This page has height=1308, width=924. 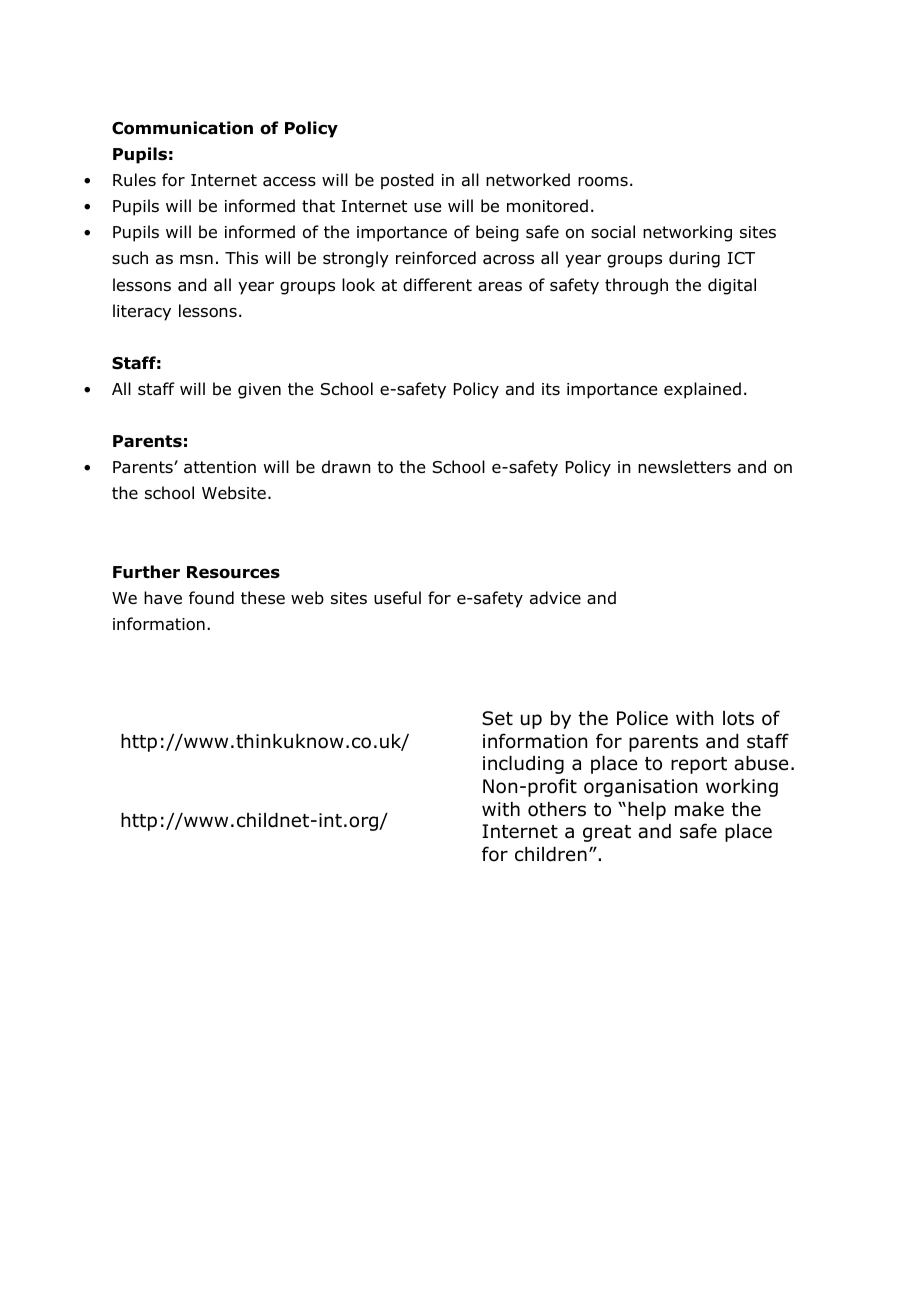 What do you see at coordinates (497, 718) in the page?
I see `Set` at bounding box center [497, 718].
